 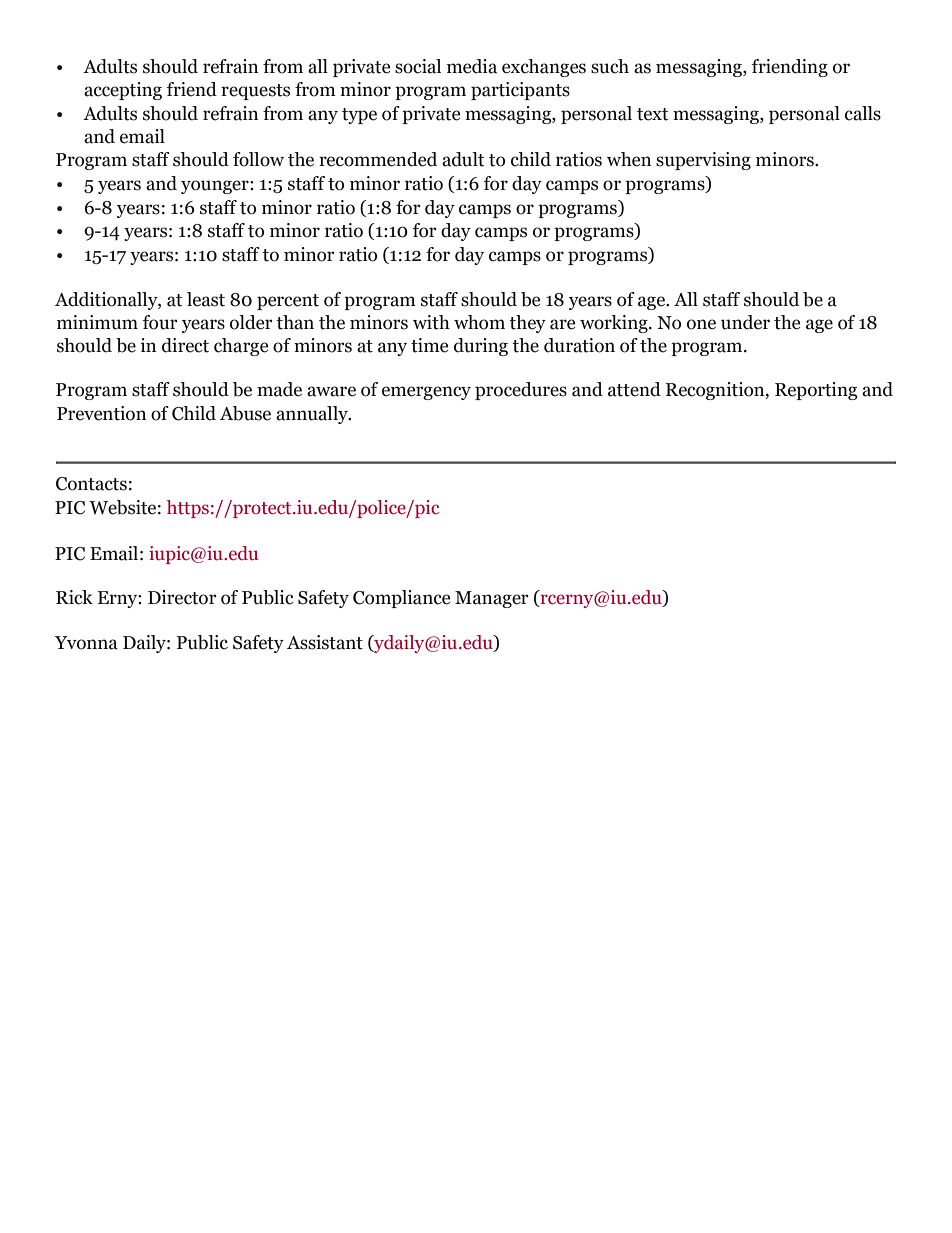 What do you see at coordinates (816, 391) in the screenshot?
I see `Reporting` at bounding box center [816, 391].
